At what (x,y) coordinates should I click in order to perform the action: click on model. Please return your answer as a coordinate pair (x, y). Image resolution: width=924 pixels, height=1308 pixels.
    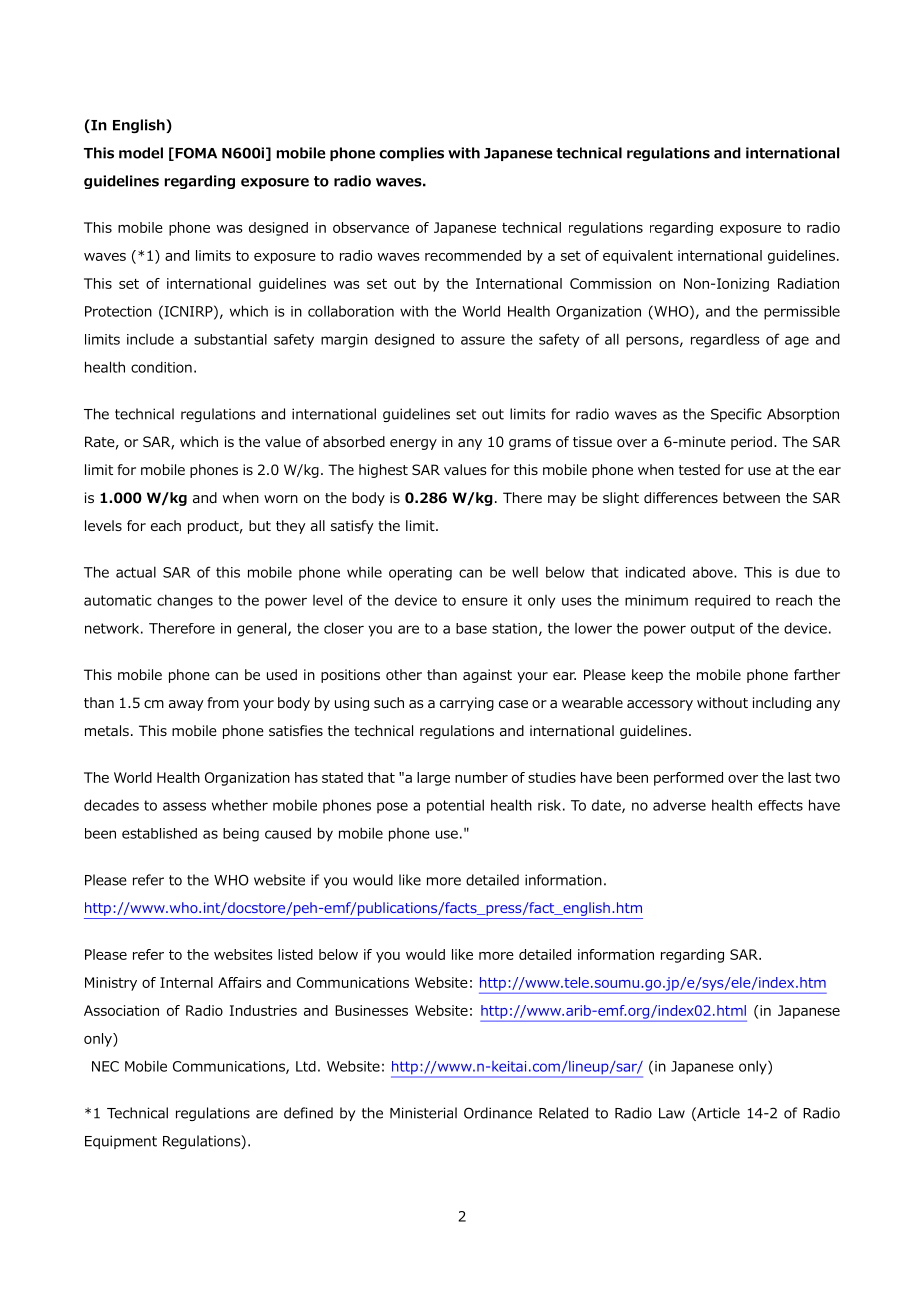
    Looking at the image, I should click on (141, 153).
